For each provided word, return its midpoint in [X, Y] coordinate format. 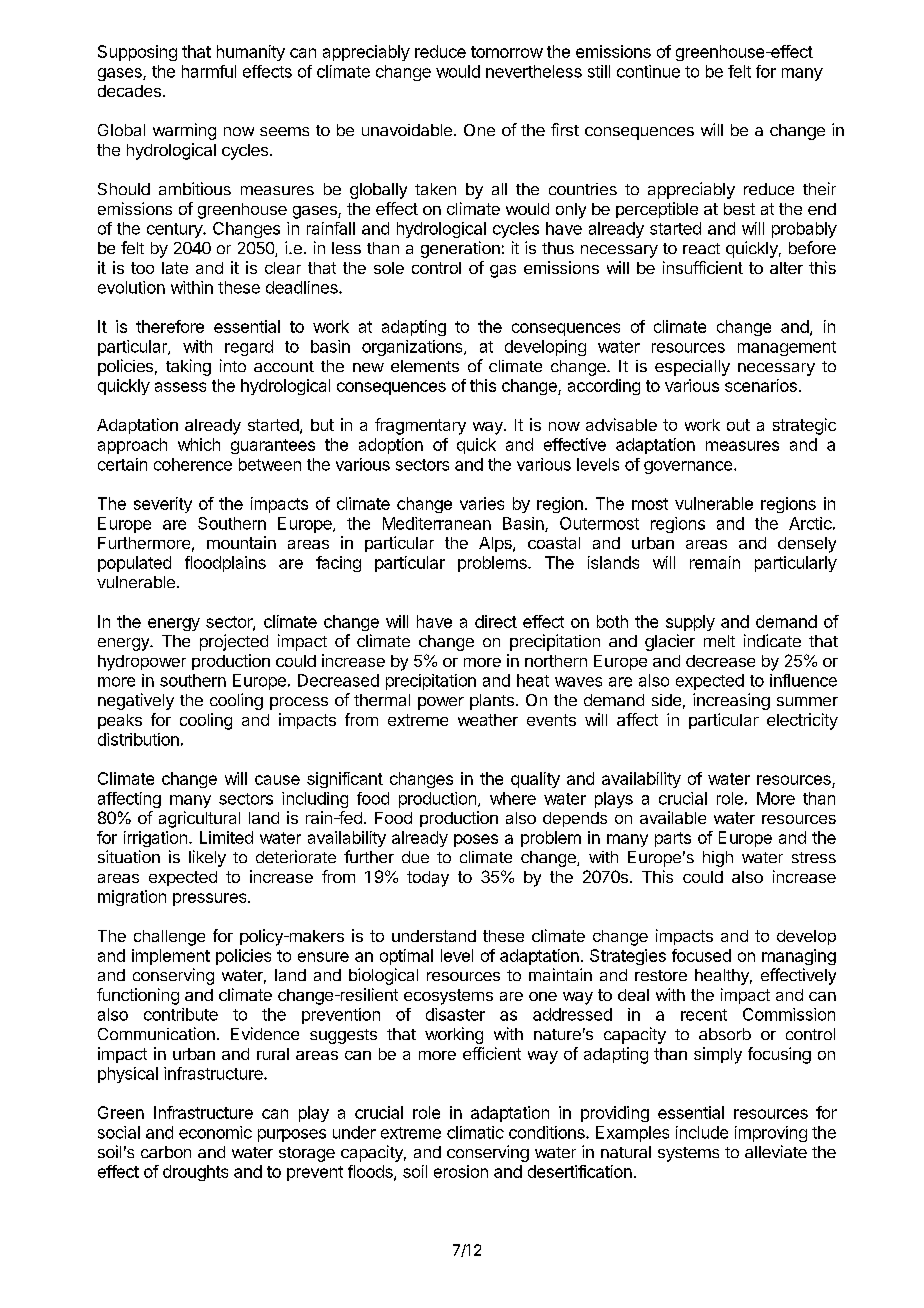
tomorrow [507, 52]
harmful [209, 71]
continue [648, 71]
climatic [475, 1132]
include [702, 1132]
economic [215, 1132]
